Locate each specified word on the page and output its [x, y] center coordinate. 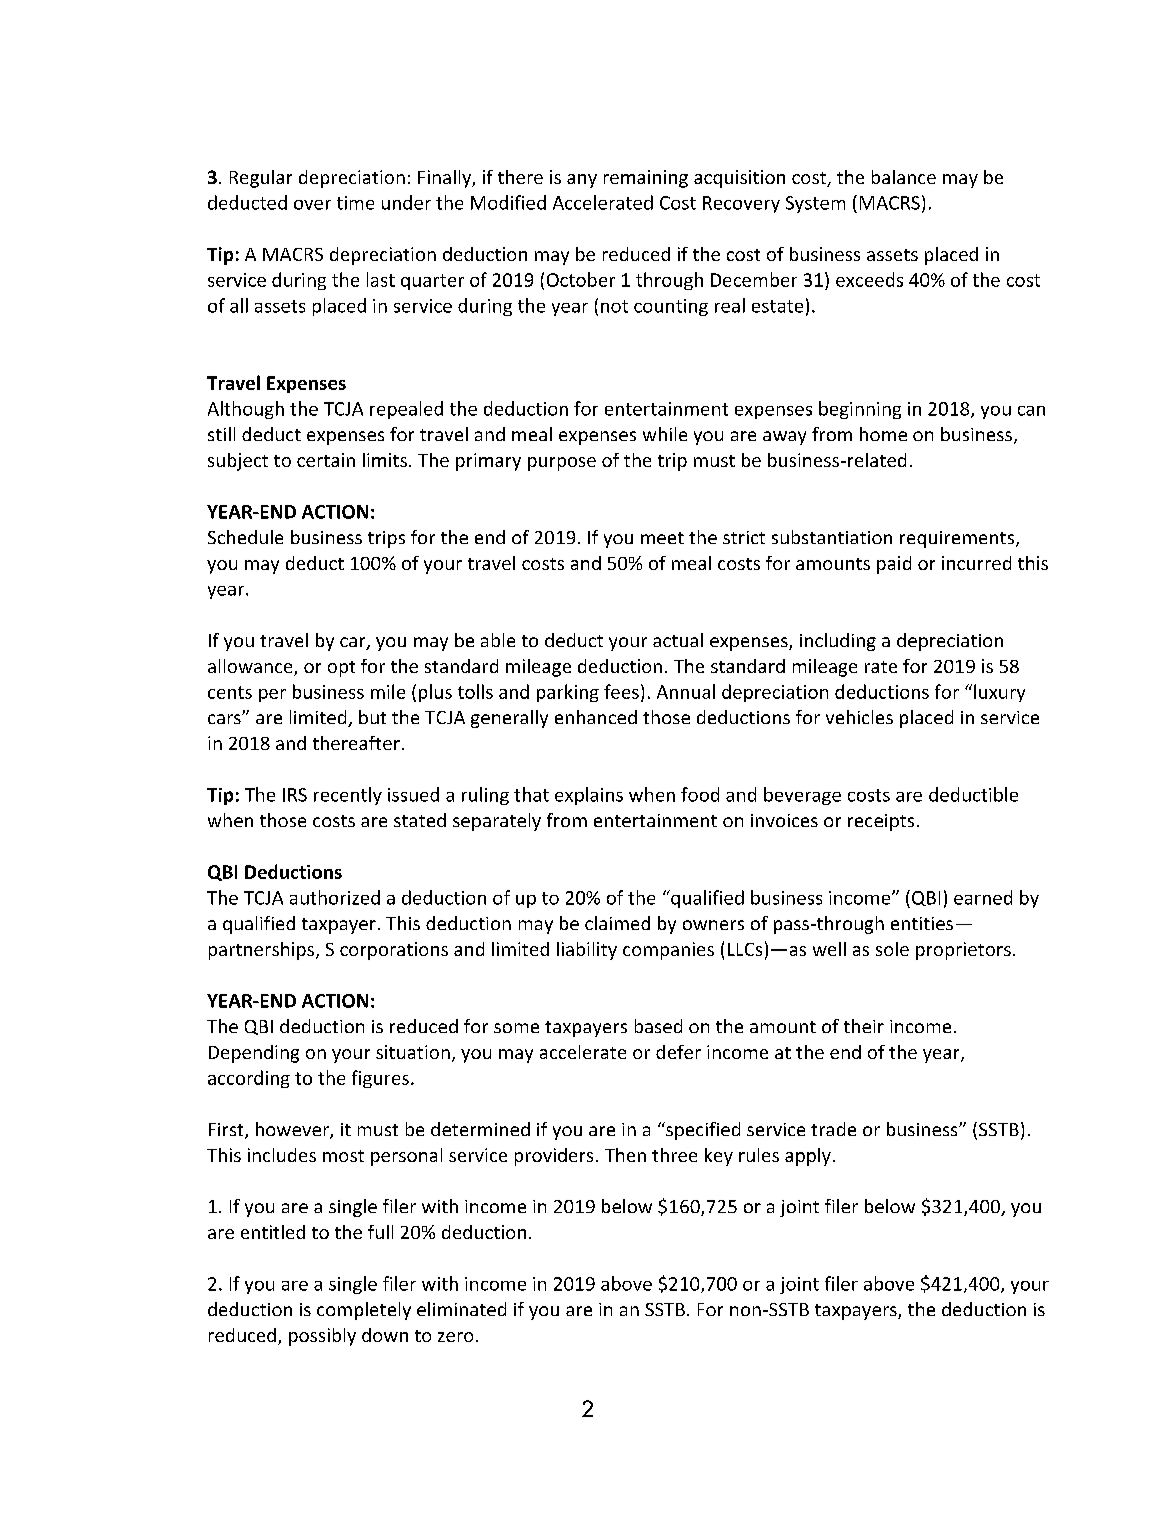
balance [904, 177]
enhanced [596, 717]
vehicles [859, 717]
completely [364, 1311]
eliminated [461, 1309]
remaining [646, 179]
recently [348, 796]
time [355, 203]
